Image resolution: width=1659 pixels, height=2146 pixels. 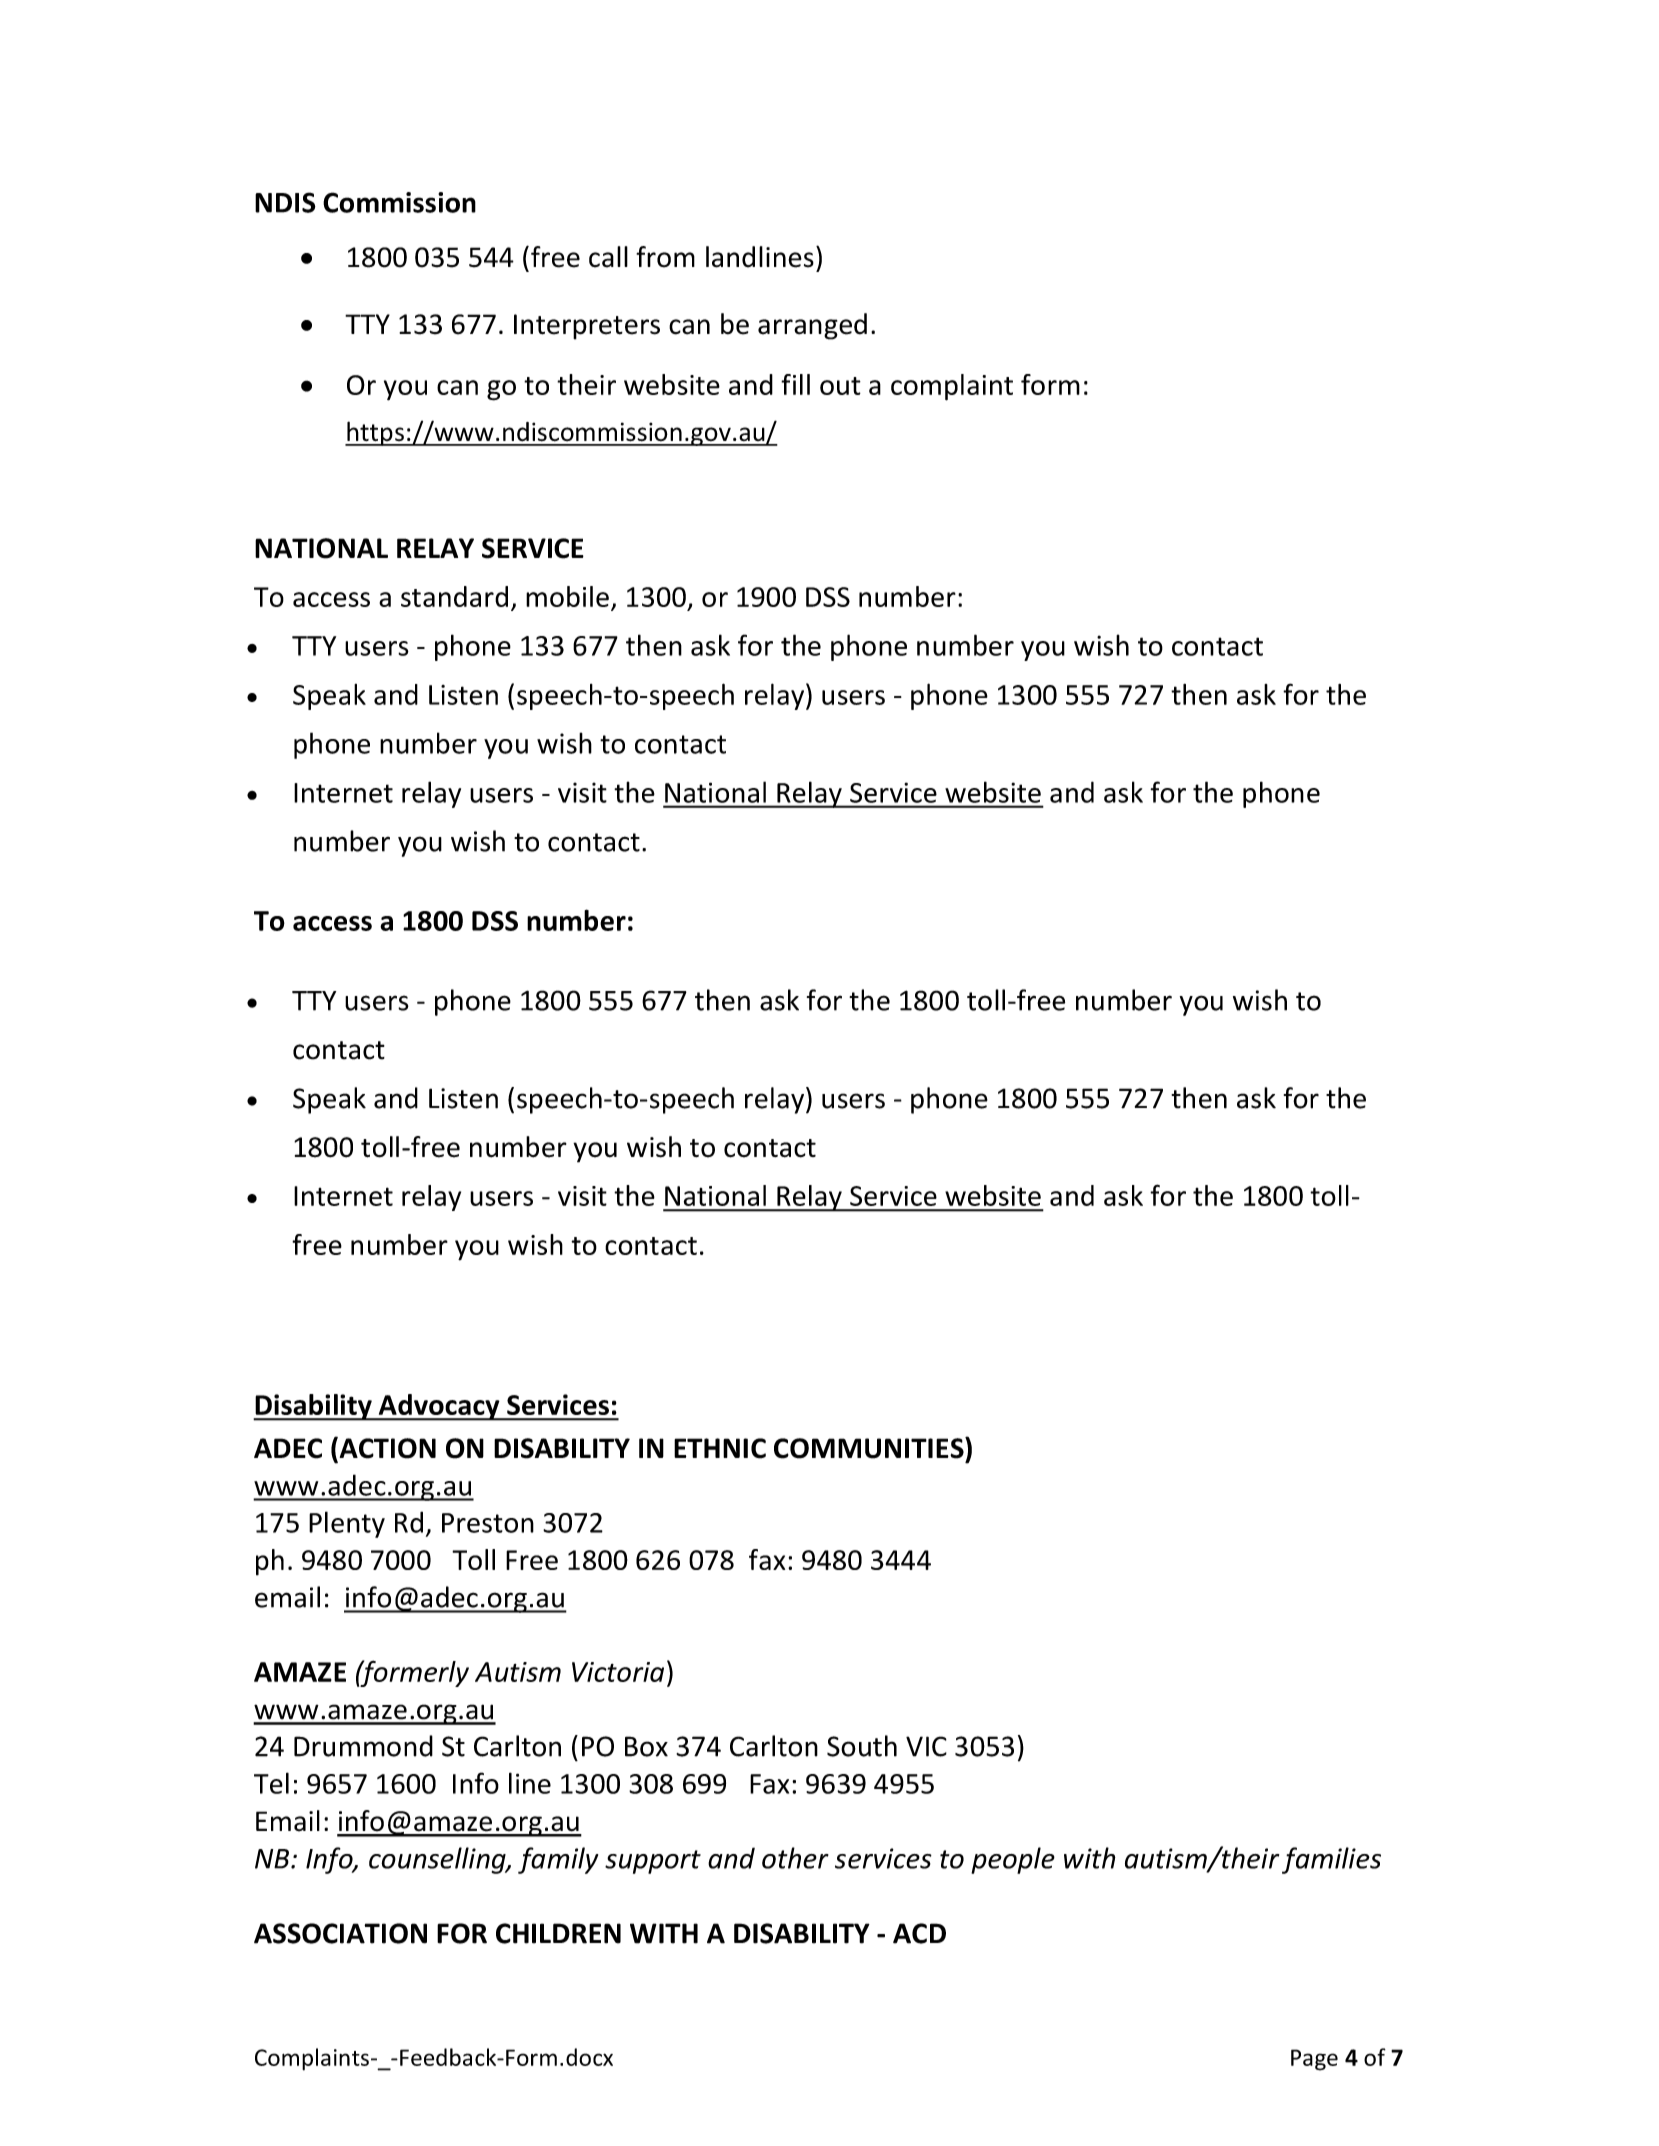 I want to click on arranged, so click(x=812, y=326).
